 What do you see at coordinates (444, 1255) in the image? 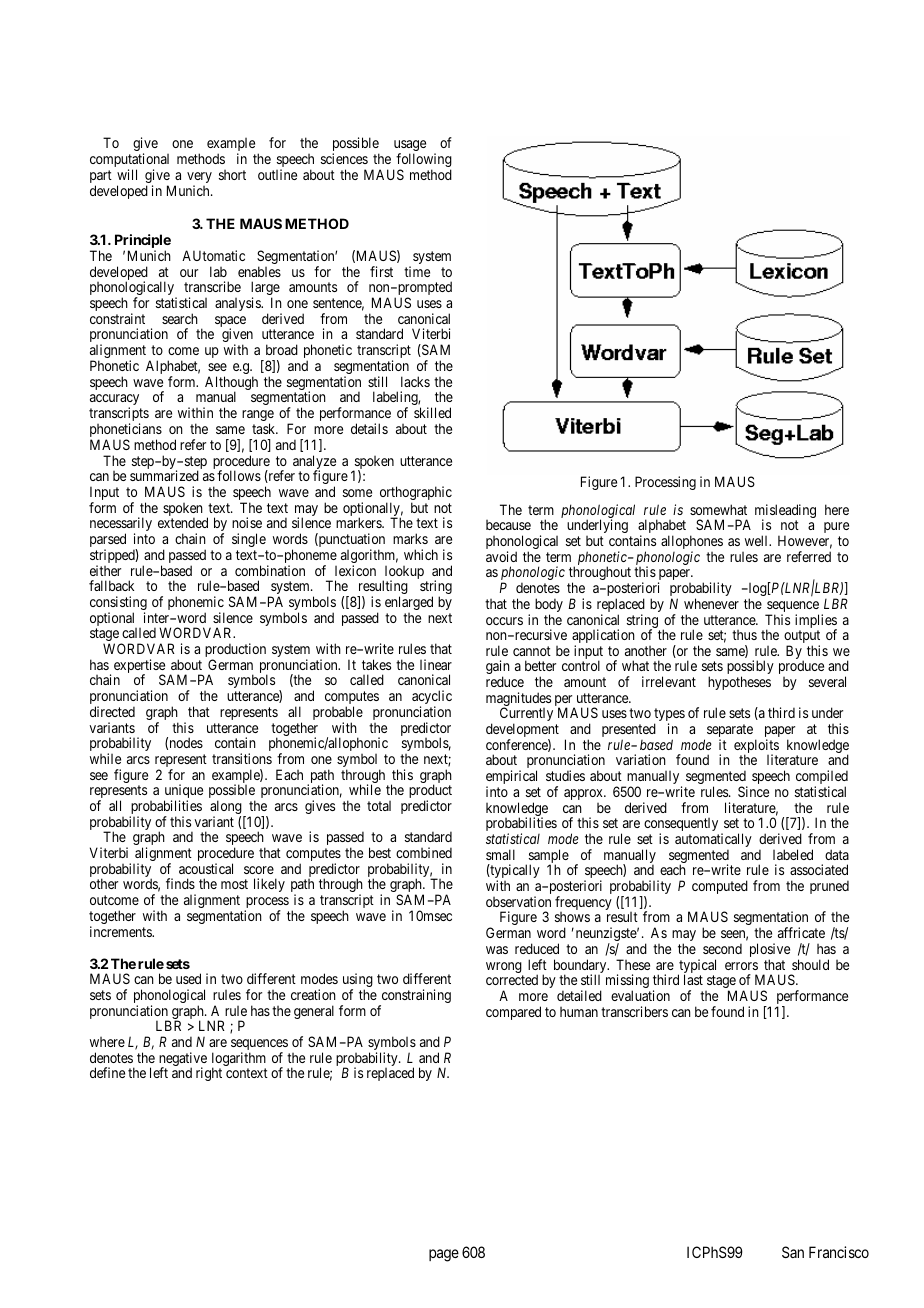
I see `page` at bounding box center [444, 1255].
